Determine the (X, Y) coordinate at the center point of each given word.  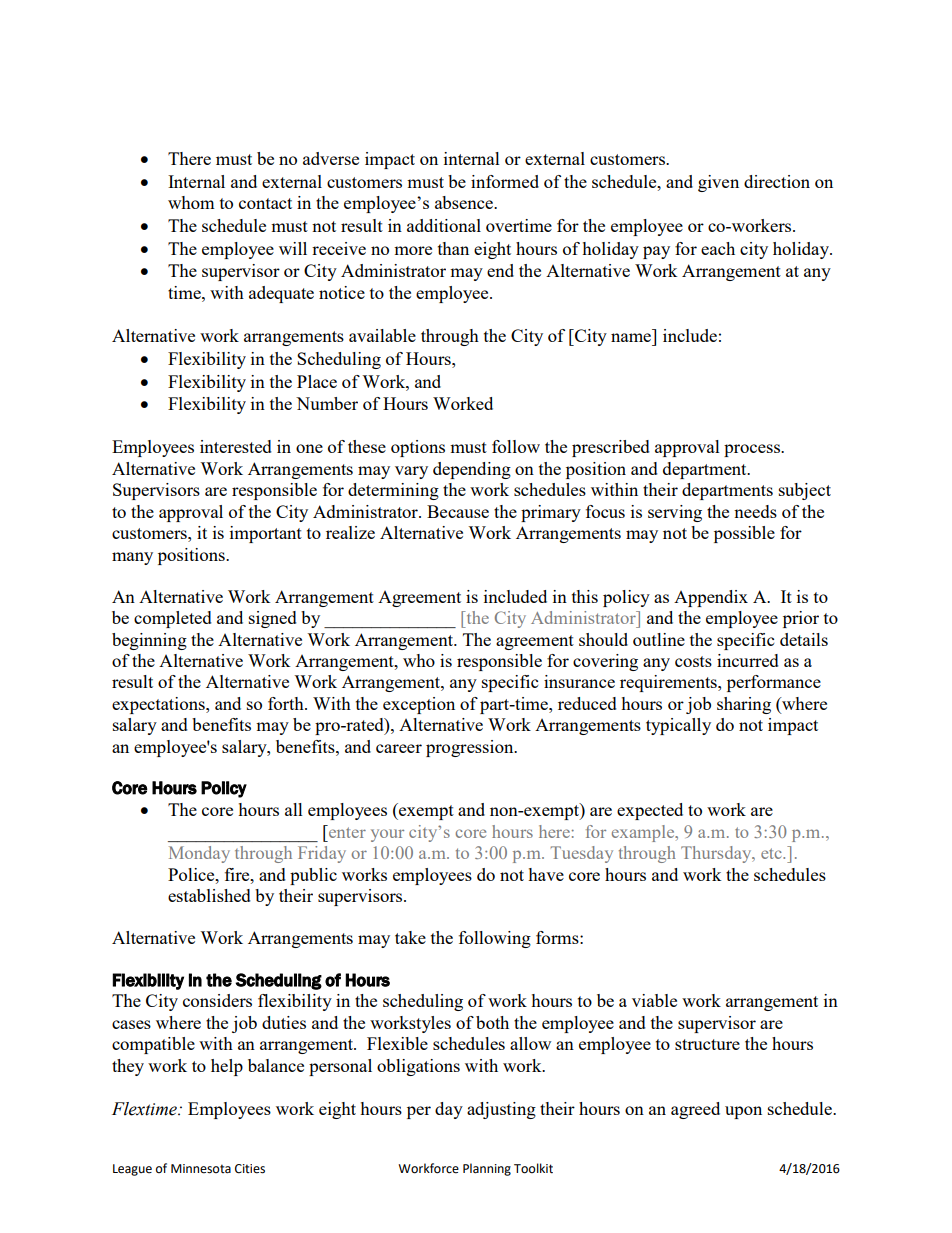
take (410, 937)
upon (743, 1112)
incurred (748, 660)
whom (191, 202)
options (418, 448)
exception (419, 705)
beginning (149, 641)
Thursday (717, 854)
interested (236, 446)
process (753, 450)
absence (465, 202)
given (718, 183)
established (209, 895)
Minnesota (201, 1169)
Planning (487, 1169)
